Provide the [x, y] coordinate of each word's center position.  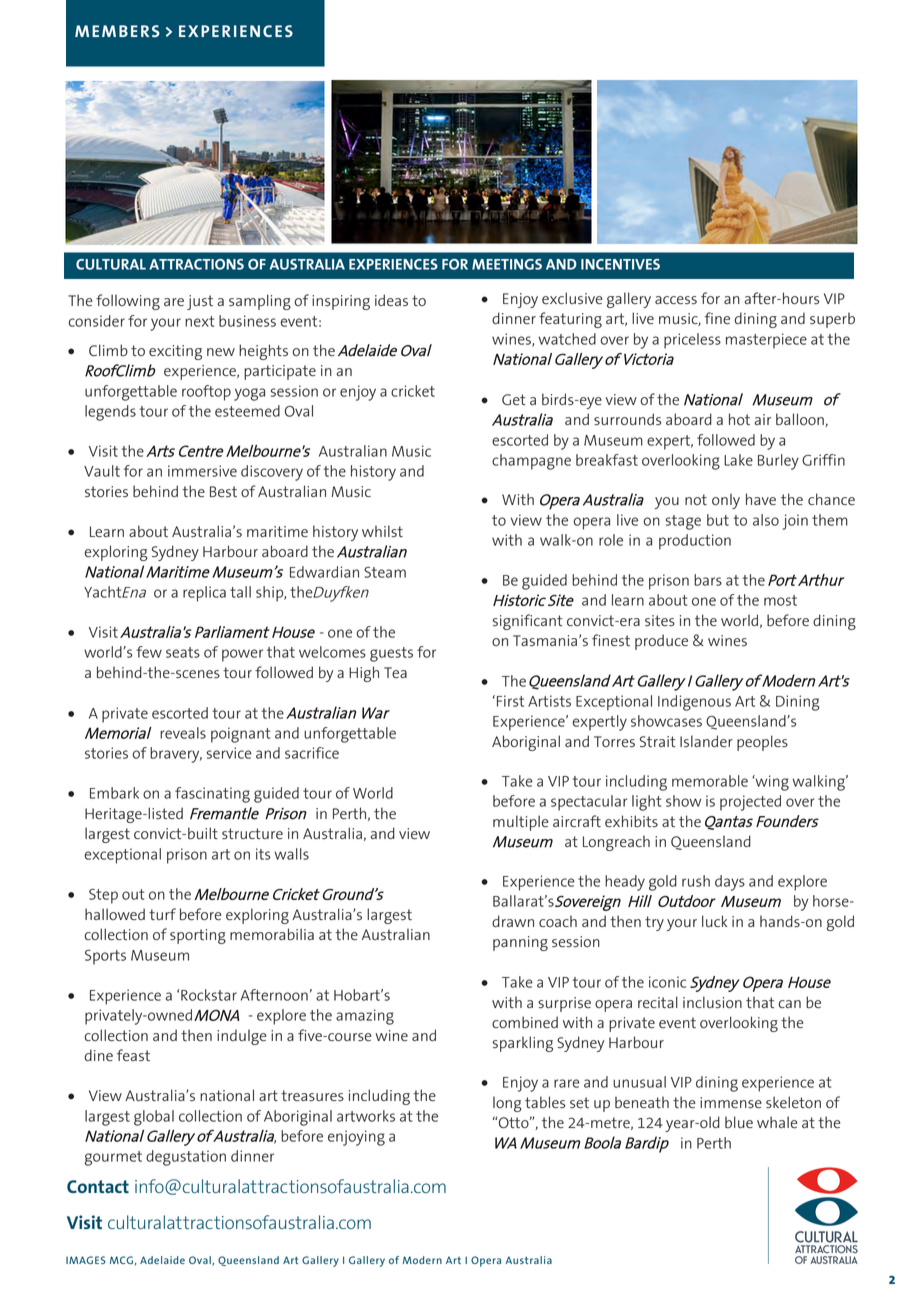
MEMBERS [117, 31]
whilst [382, 531]
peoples [762, 743]
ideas [391, 300]
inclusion [712, 1002]
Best [223, 491]
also [766, 520]
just [200, 302]
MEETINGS [507, 264]
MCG [121, 1260]
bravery [176, 755]
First [510, 701]
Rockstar [209, 995]
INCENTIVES [620, 264]
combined [525, 1022]
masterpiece [766, 341]
